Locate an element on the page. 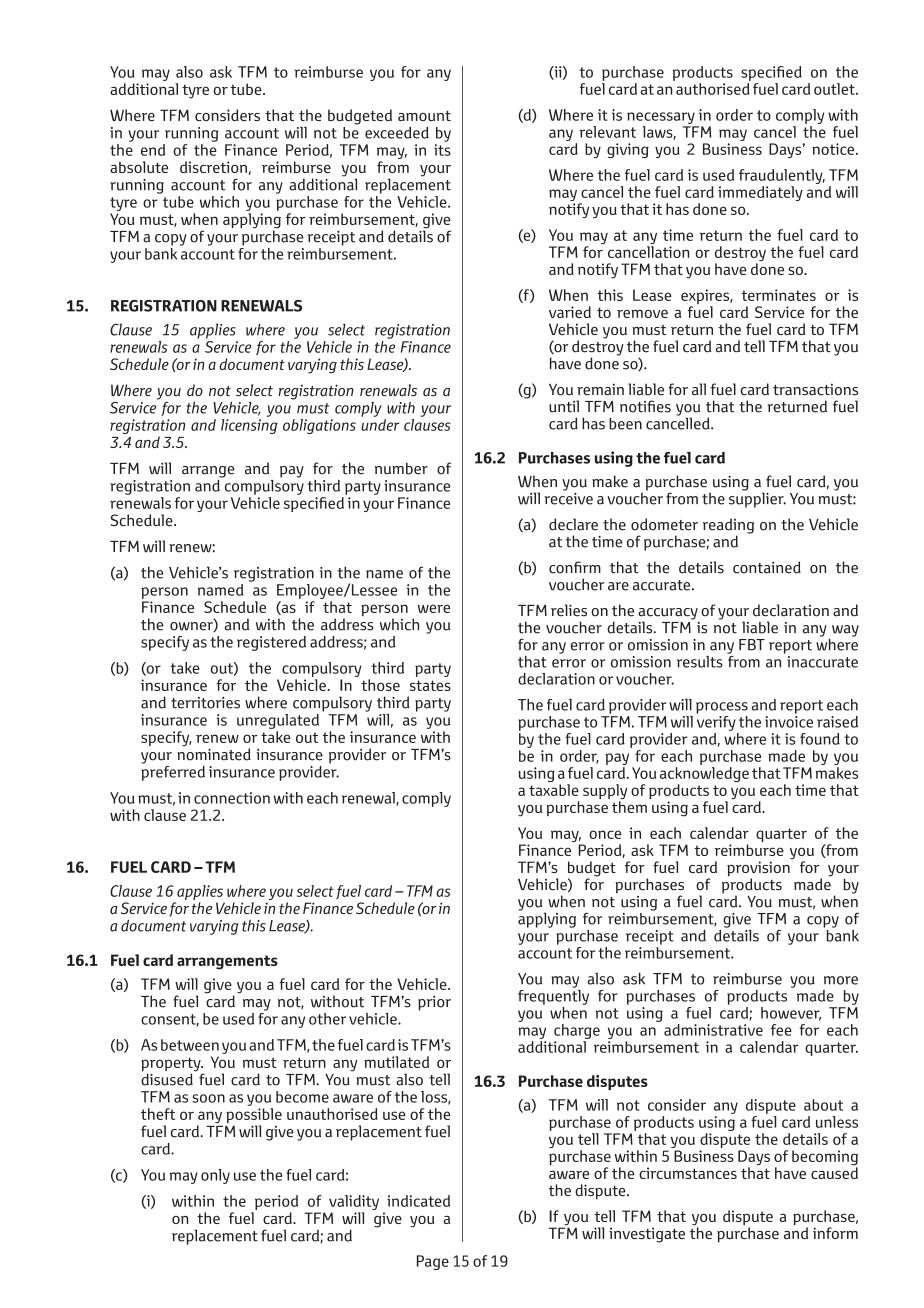 This page has height=1308, width=924. transactions is located at coordinates (815, 389).
